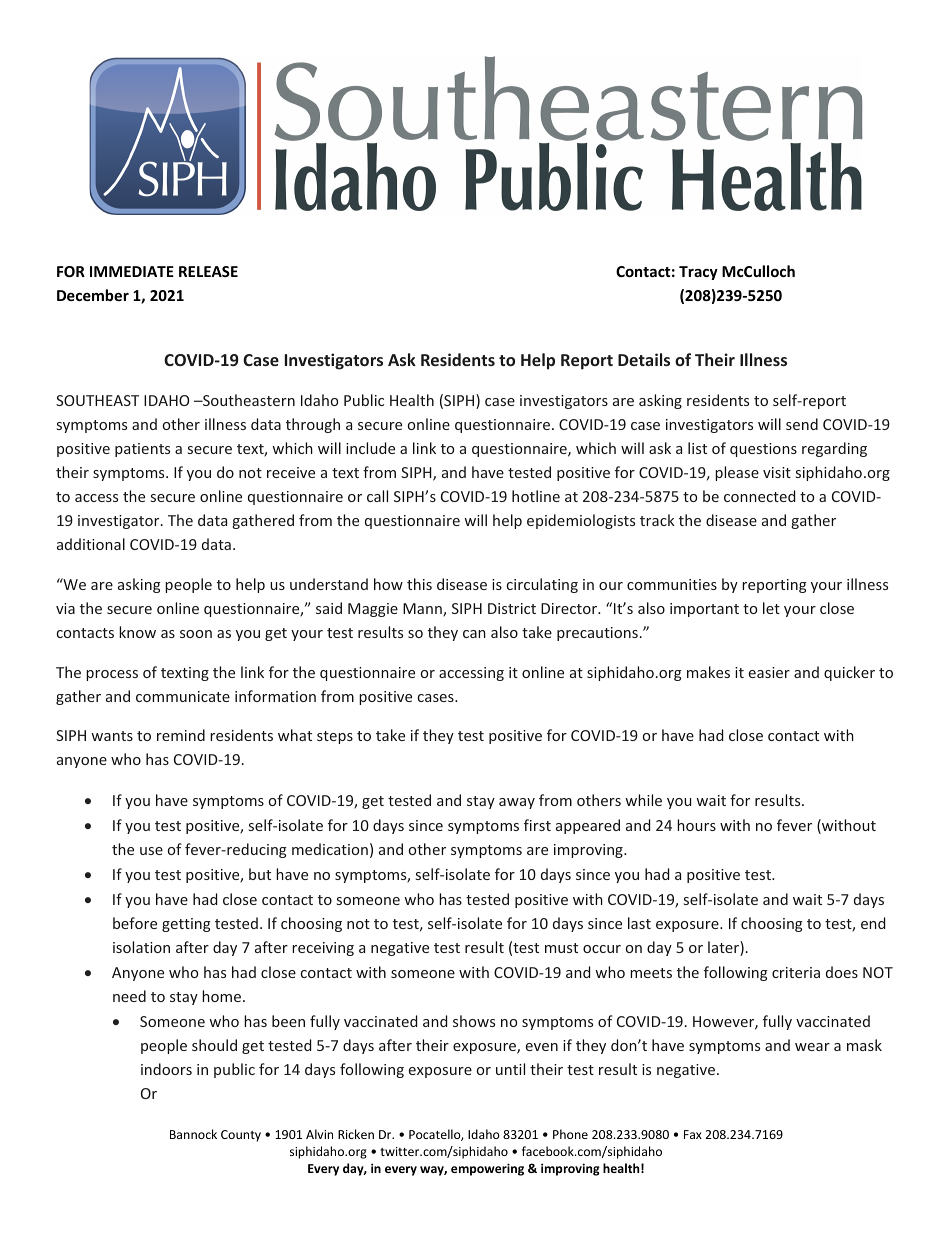  I want to click on first, so click(537, 825).
